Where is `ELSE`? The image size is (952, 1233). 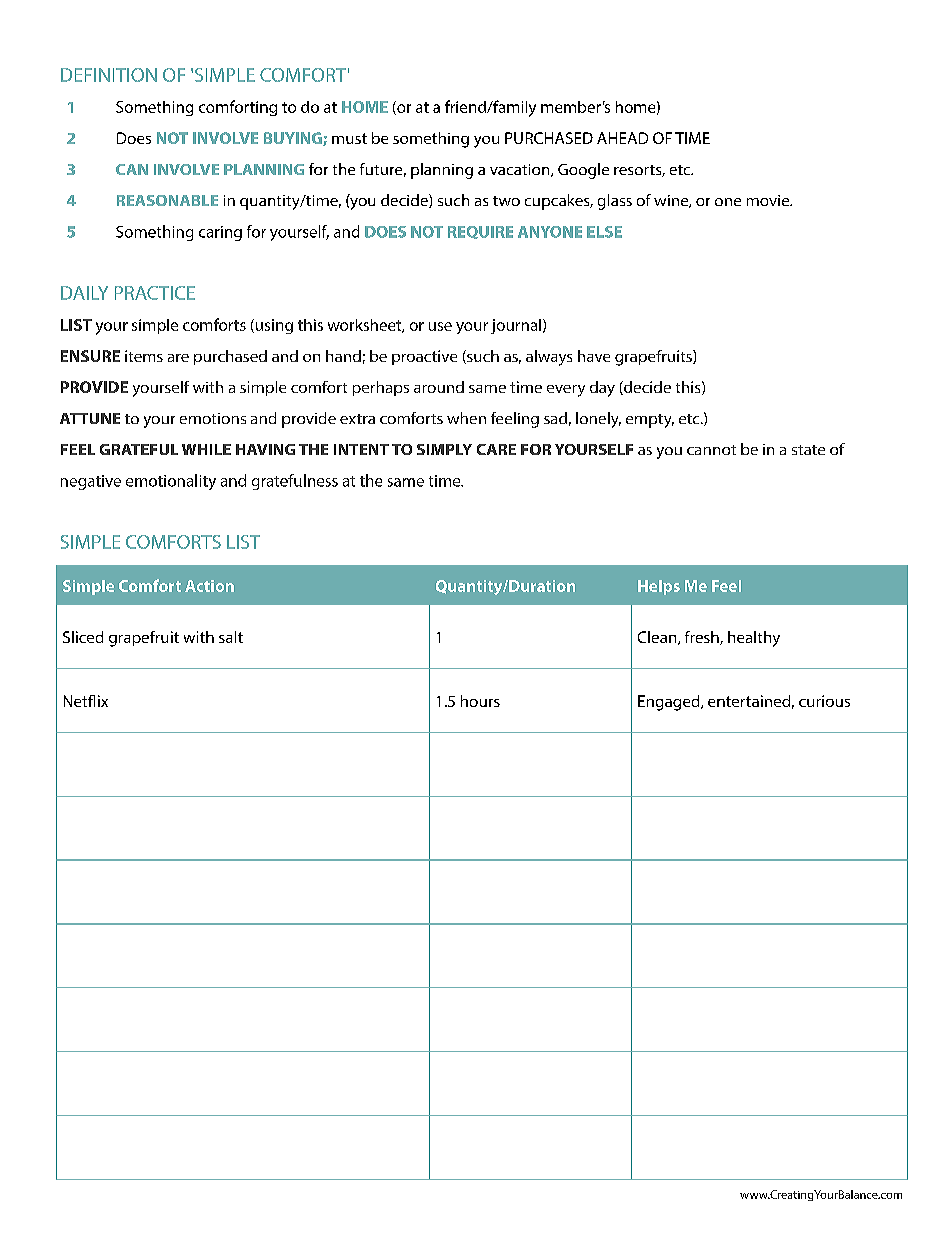 ELSE is located at coordinates (604, 232).
